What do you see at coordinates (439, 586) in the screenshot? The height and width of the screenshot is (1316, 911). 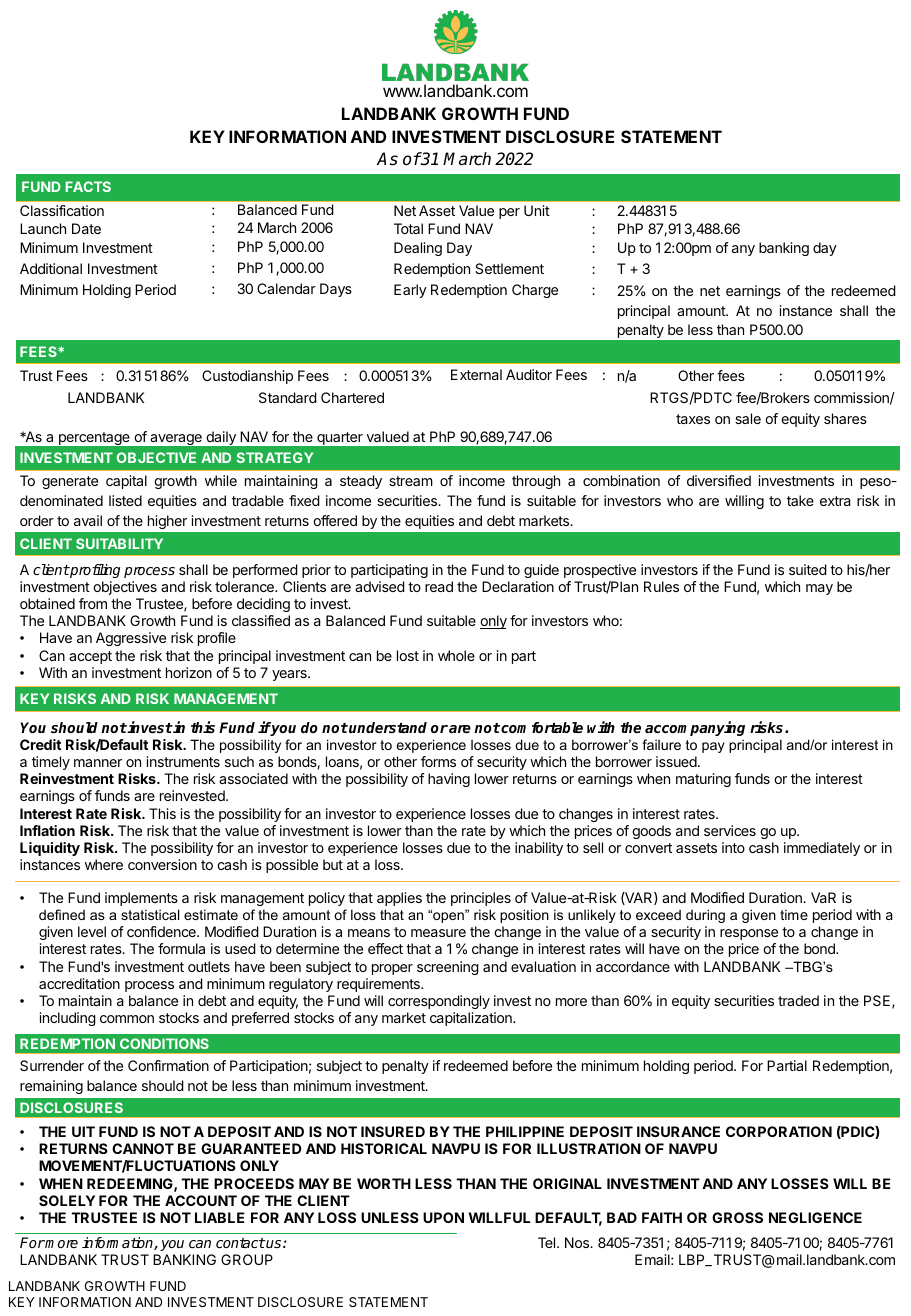 I see `read` at bounding box center [439, 586].
